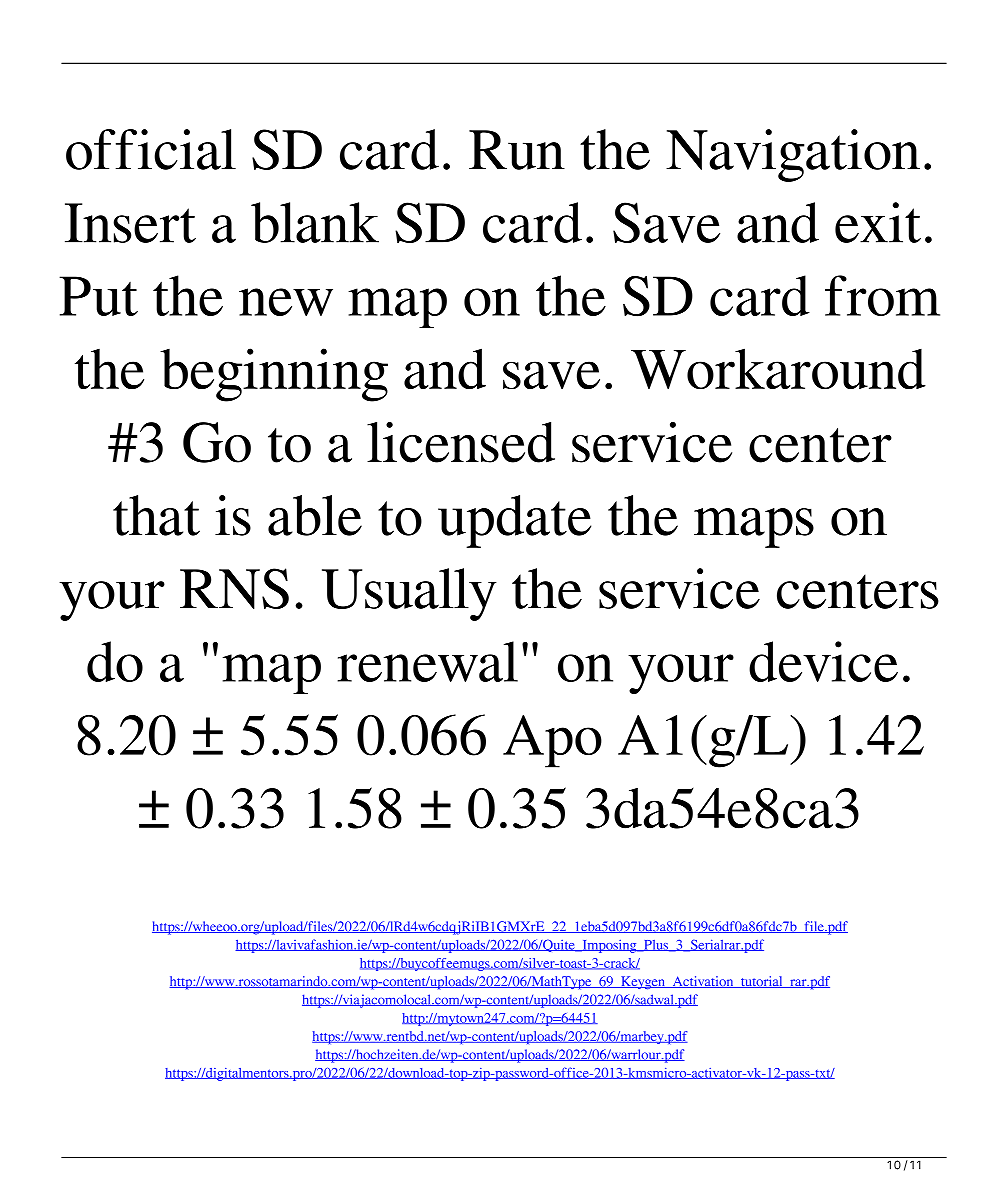 Image resolution: width=1008 pixels, height=1199 pixels. I want to click on that, so click(156, 515).
